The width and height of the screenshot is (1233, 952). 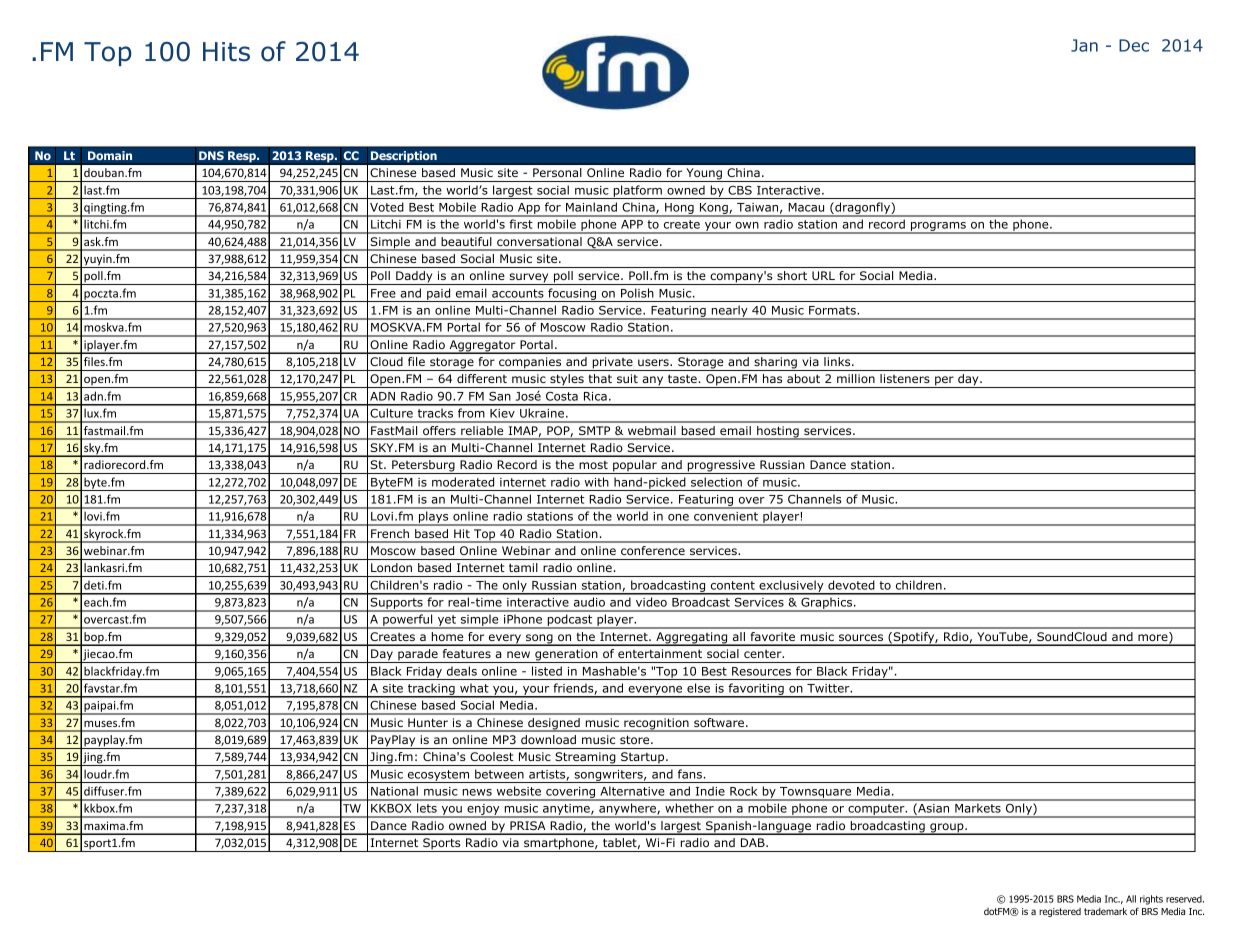 I want to click on podcast, so click(x=570, y=621).
